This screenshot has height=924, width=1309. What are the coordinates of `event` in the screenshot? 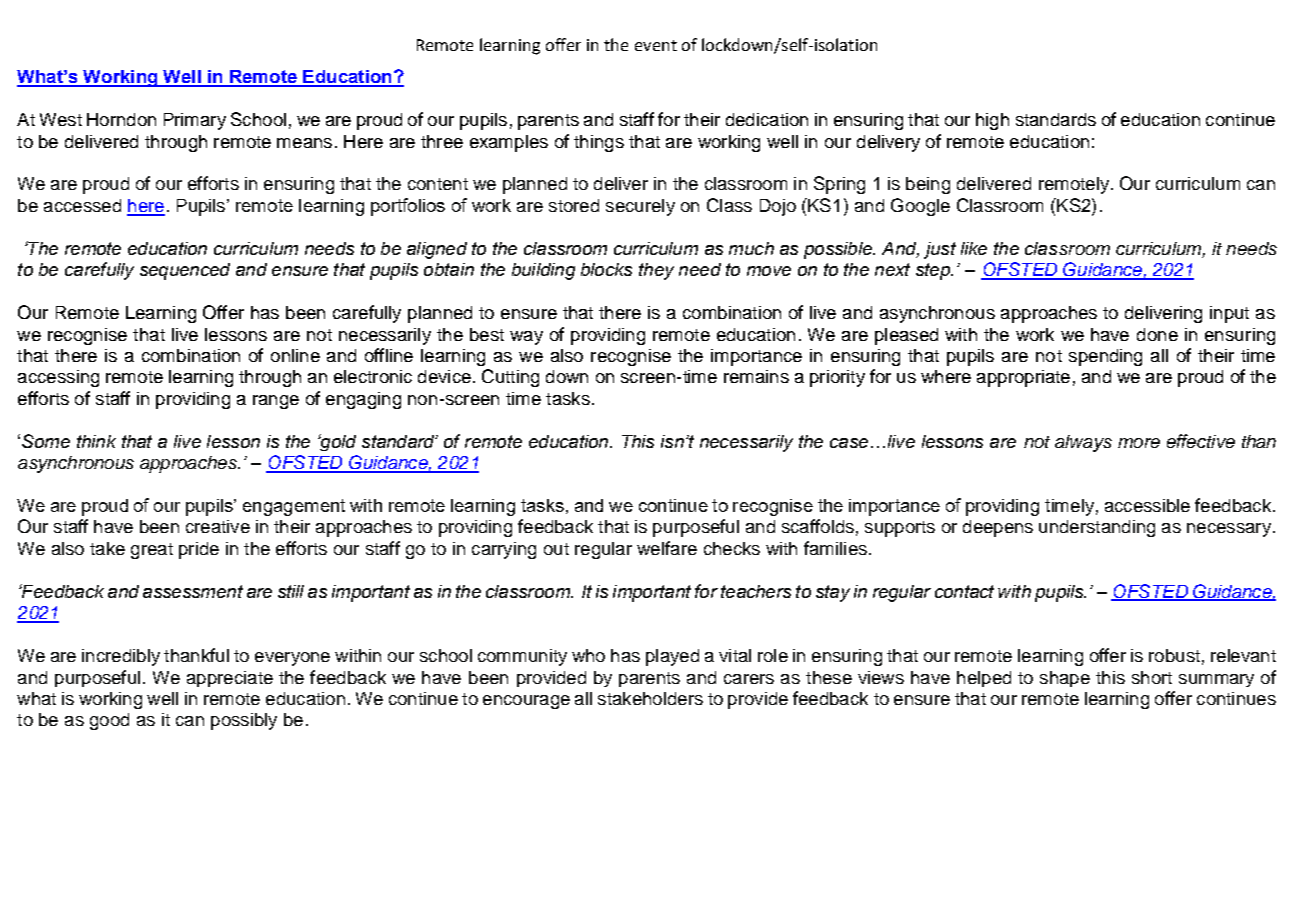 It's located at (656, 45).
